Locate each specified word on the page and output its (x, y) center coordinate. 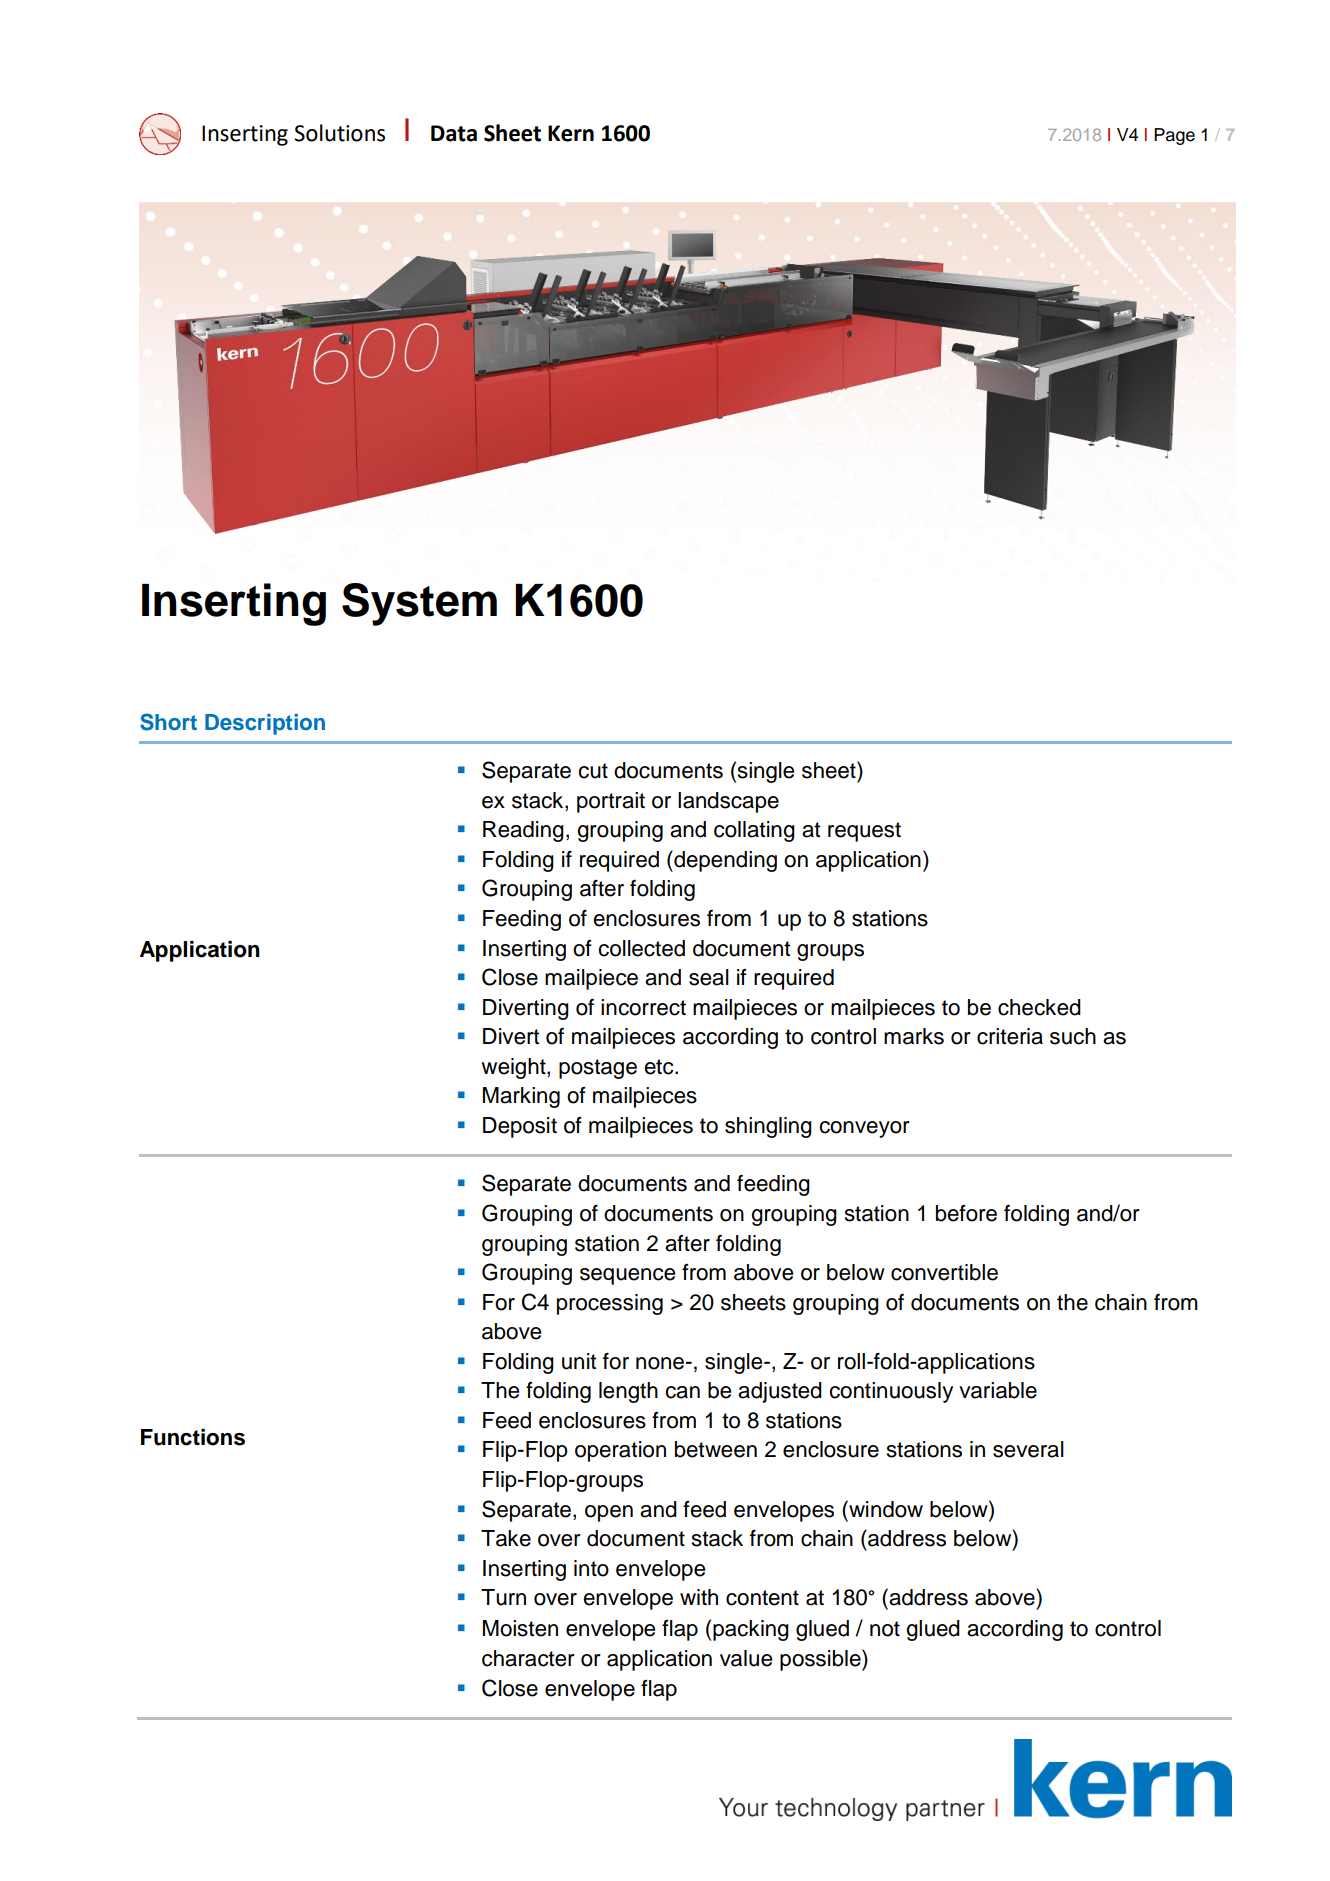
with (699, 1597)
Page (1174, 136)
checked (1039, 1007)
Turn (503, 1597)
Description (265, 724)
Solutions (339, 133)
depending (724, 861)
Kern (571, 133)
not (885, 1629)
